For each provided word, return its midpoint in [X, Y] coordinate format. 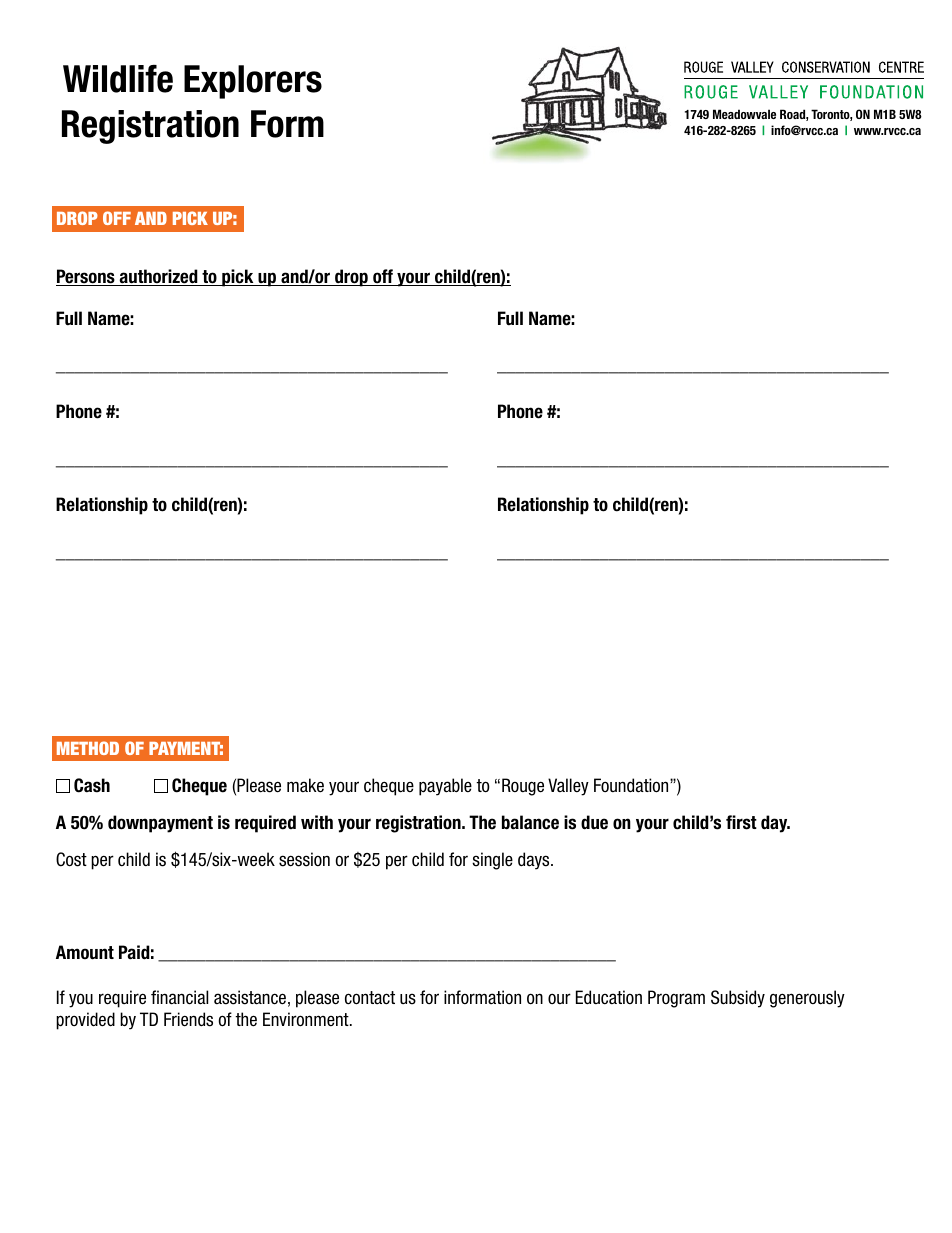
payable [445, 787]
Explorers [253, 82]
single [492, 861]
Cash [92, 785]
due [594, 822]
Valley [568, 787]
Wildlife [118, 79]
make [305, 785]
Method [88, 748]
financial [179, 997]
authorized [159, 277]
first [741, 822]
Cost [71, 859]
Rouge [523, 787]
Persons [86, 277]
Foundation [632, 785]
